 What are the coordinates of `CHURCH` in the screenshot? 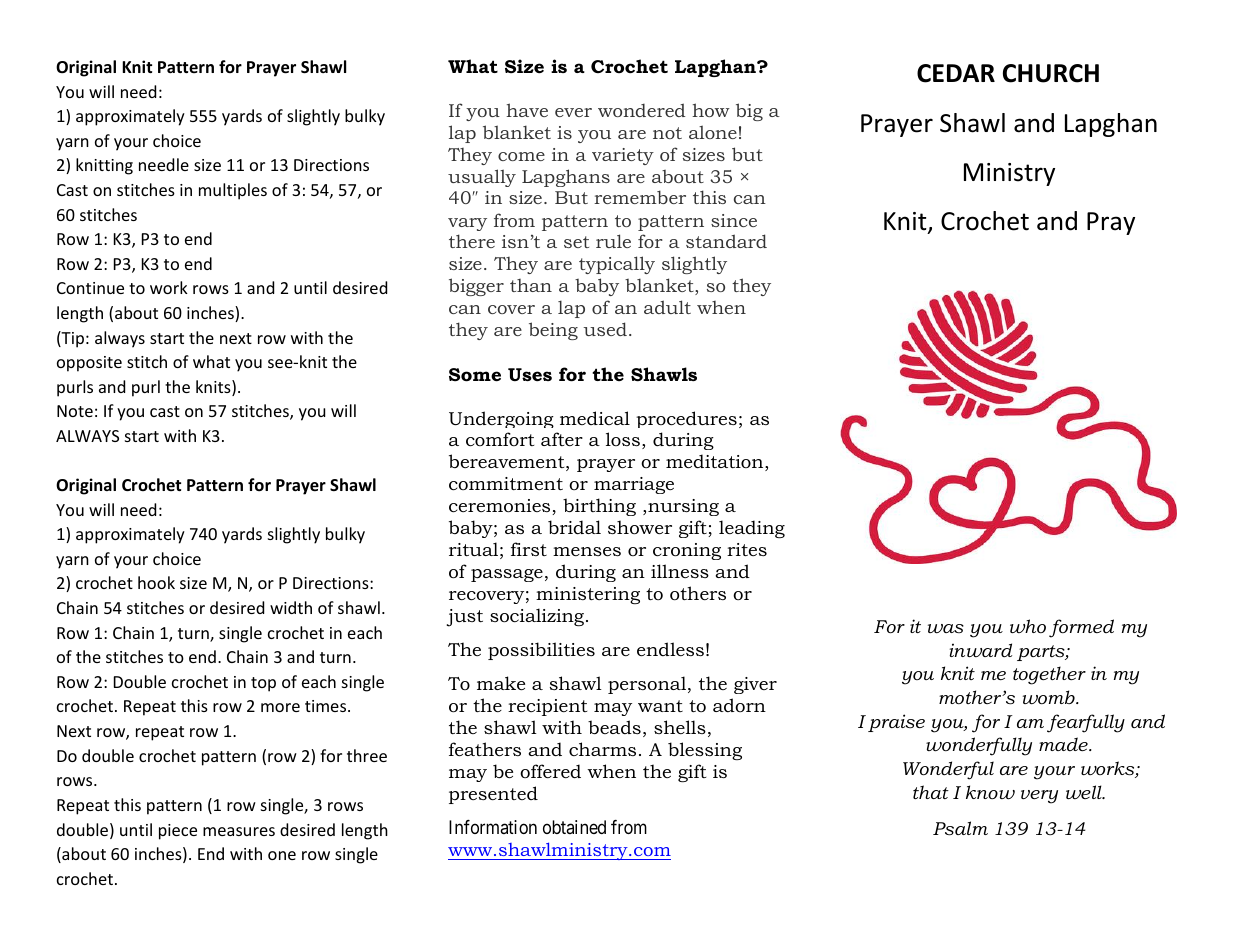 It's located at (1051, 73).
